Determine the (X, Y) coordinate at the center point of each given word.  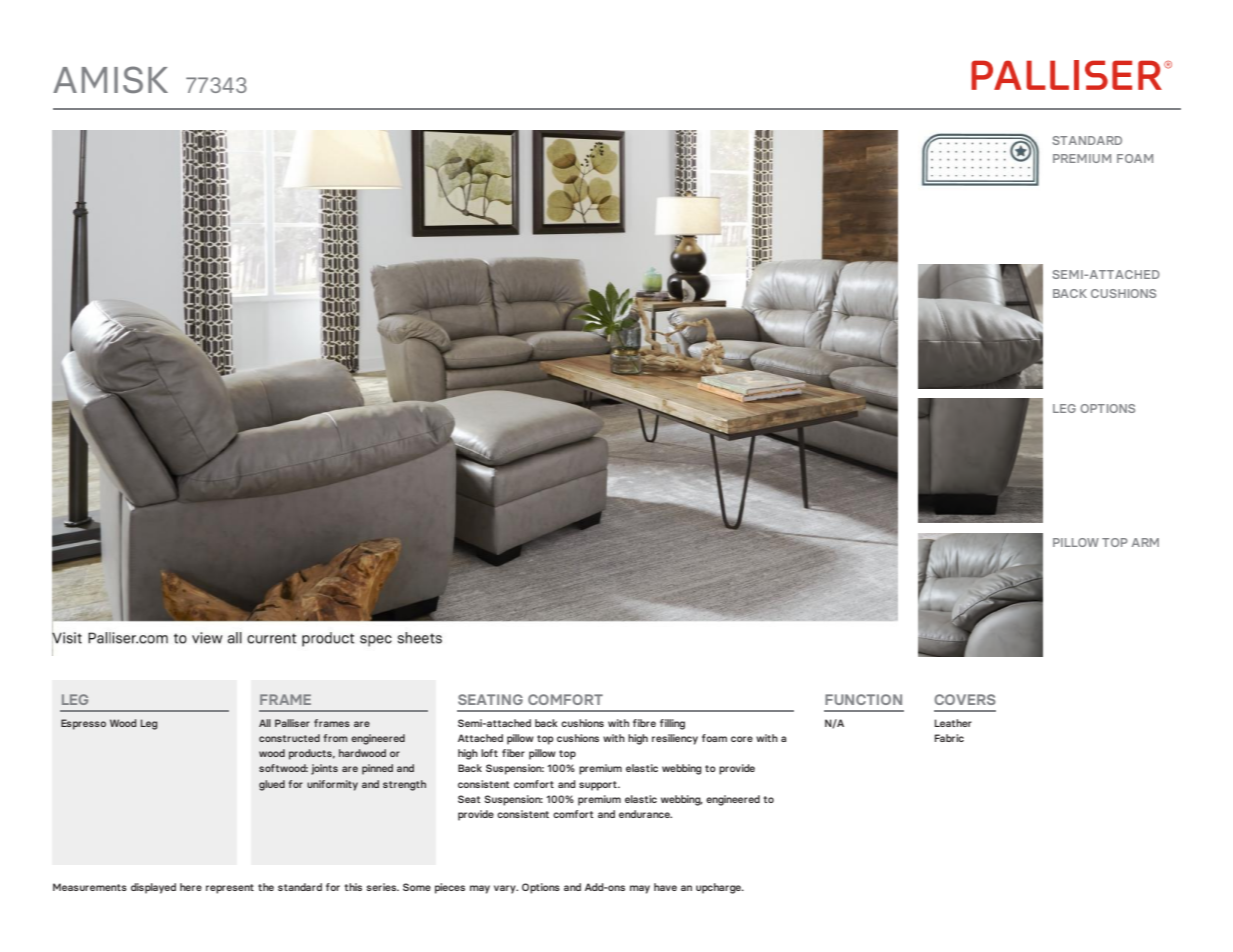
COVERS (965, 699)
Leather (953, 723)
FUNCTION (863, 699)
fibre (644, 723)
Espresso (83, 724)
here (191, 887)
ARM (1145, 542)
